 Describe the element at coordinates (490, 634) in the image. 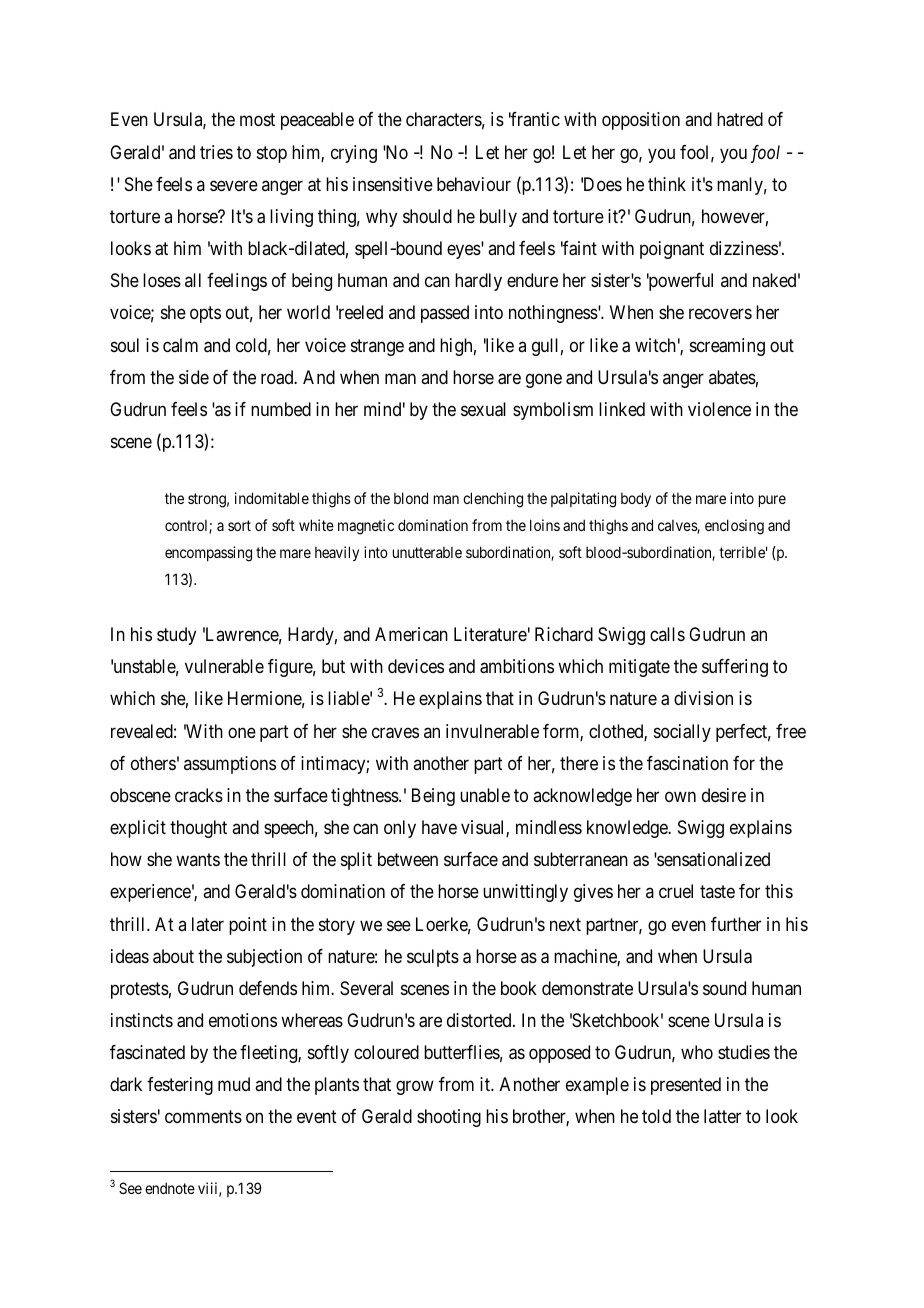

I see `Literature` at that location.
